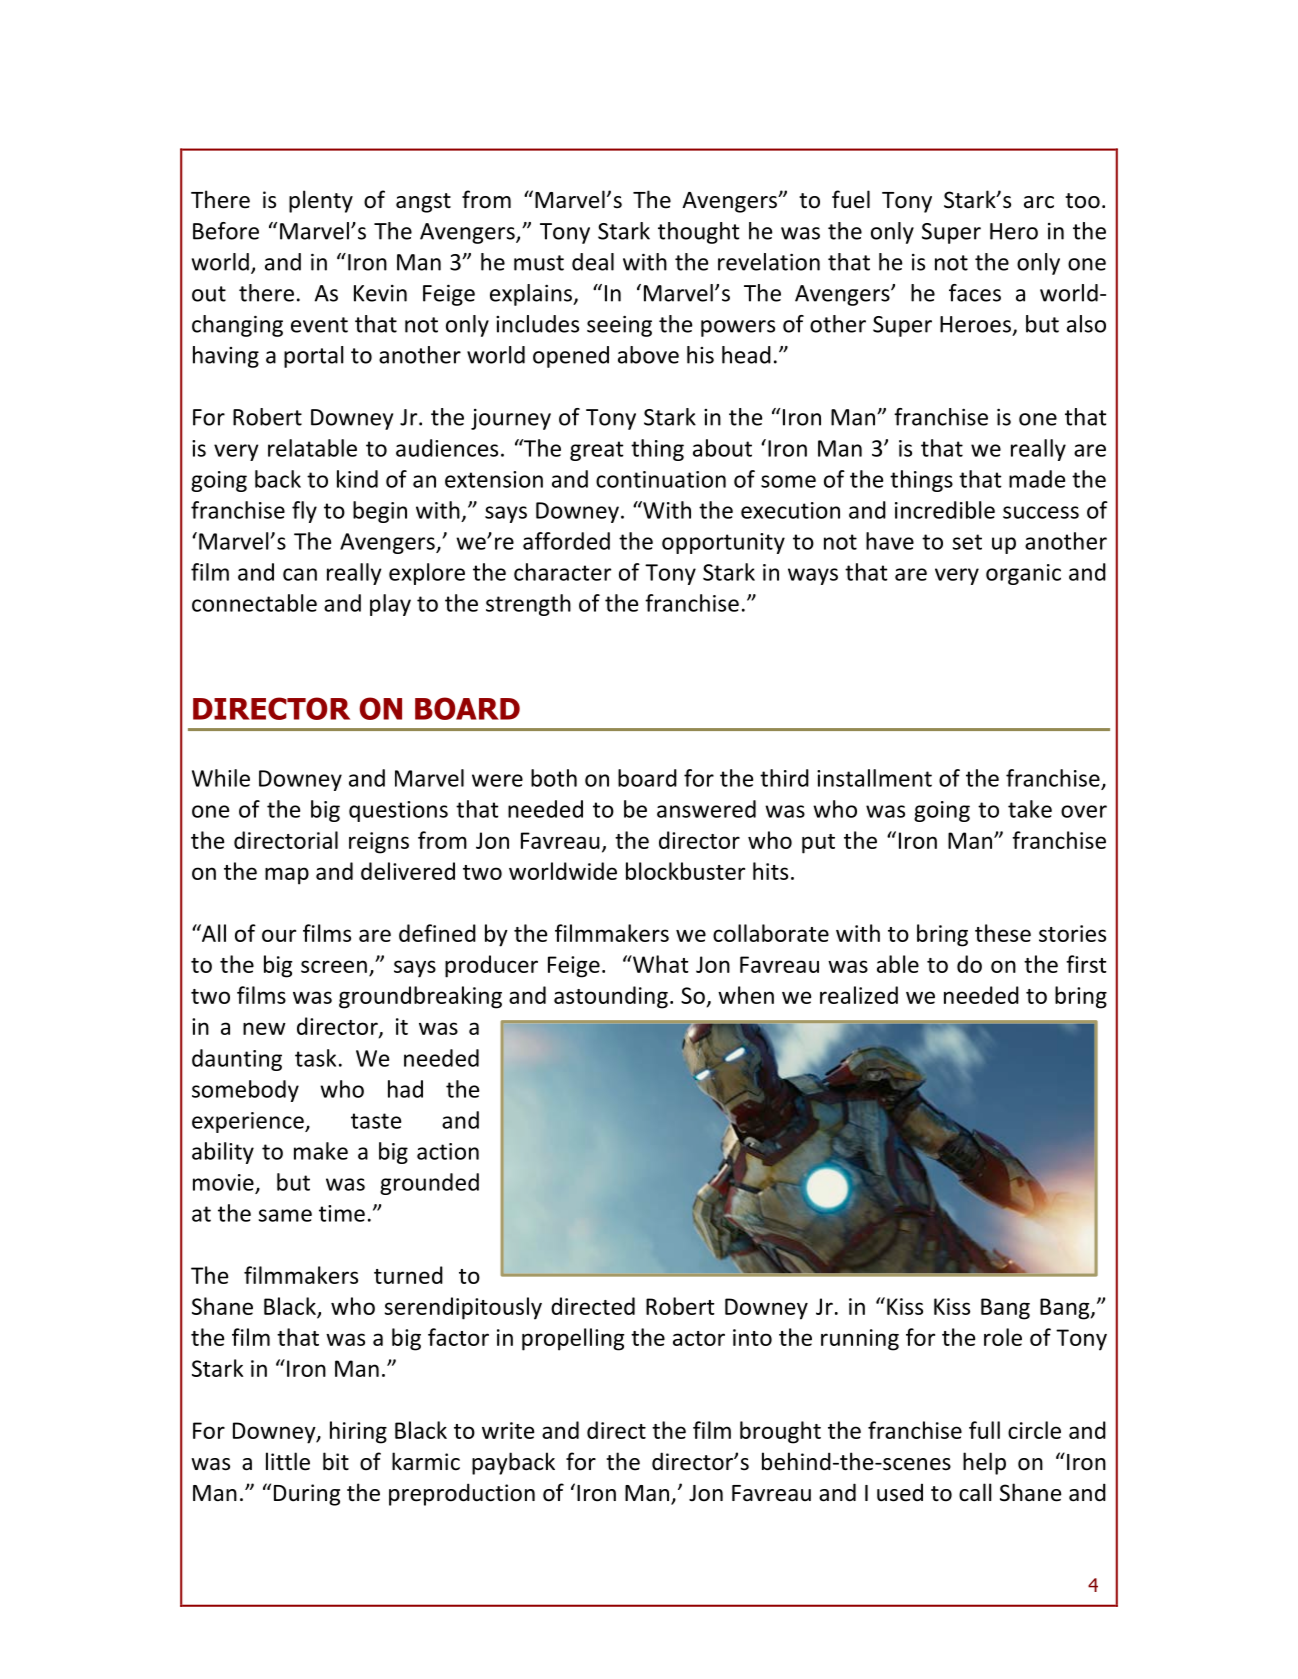 The image size is (1298, 1679). Describe the element at coordinates (223, 1182) in the image. I see `movie` at that location.
